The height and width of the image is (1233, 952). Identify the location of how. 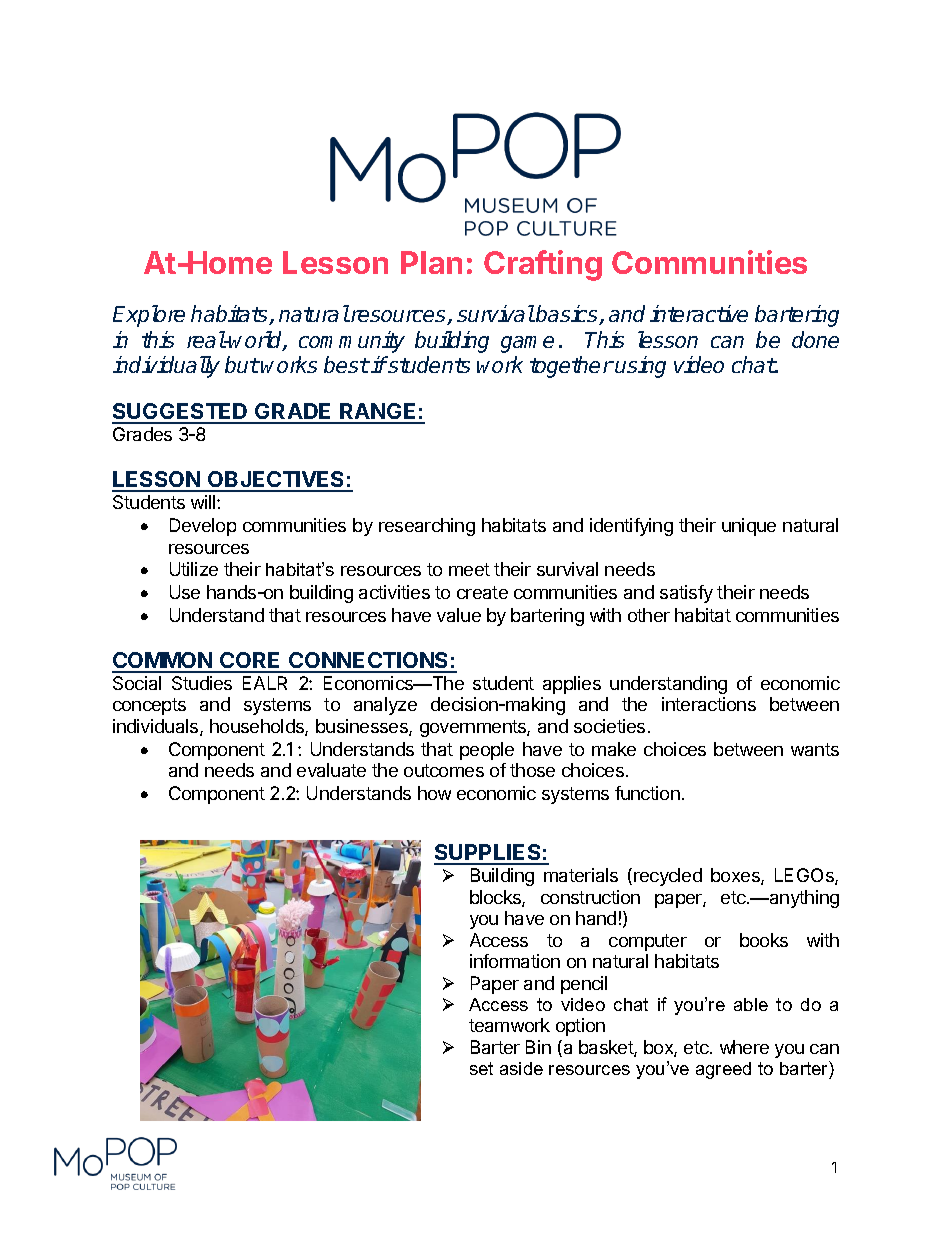
(434, 793).
